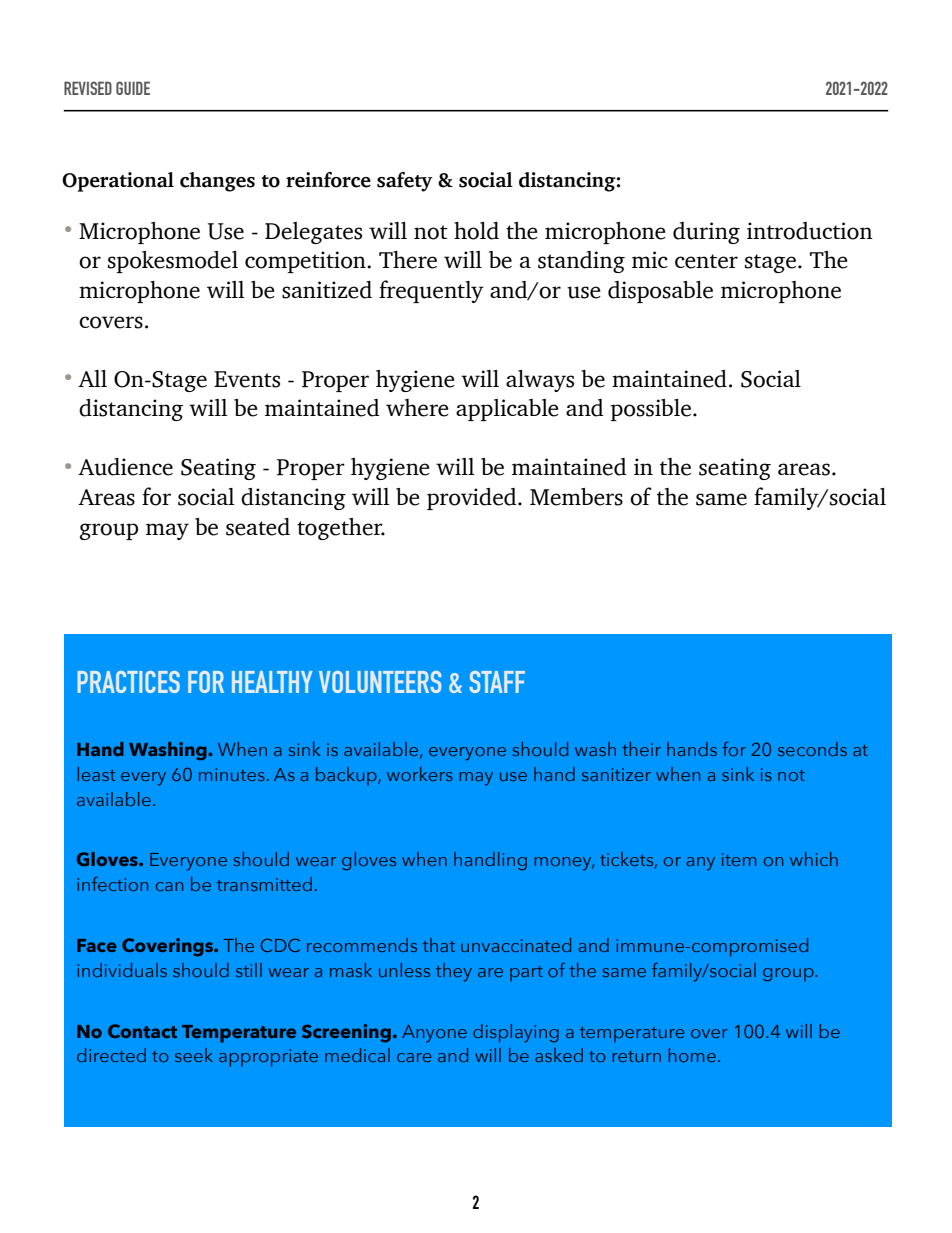 The height and width of the screenshot is (1233, 952). Describe the element at coordinates (497, 682) in the screenshot. I see `STAFF` at that location.
